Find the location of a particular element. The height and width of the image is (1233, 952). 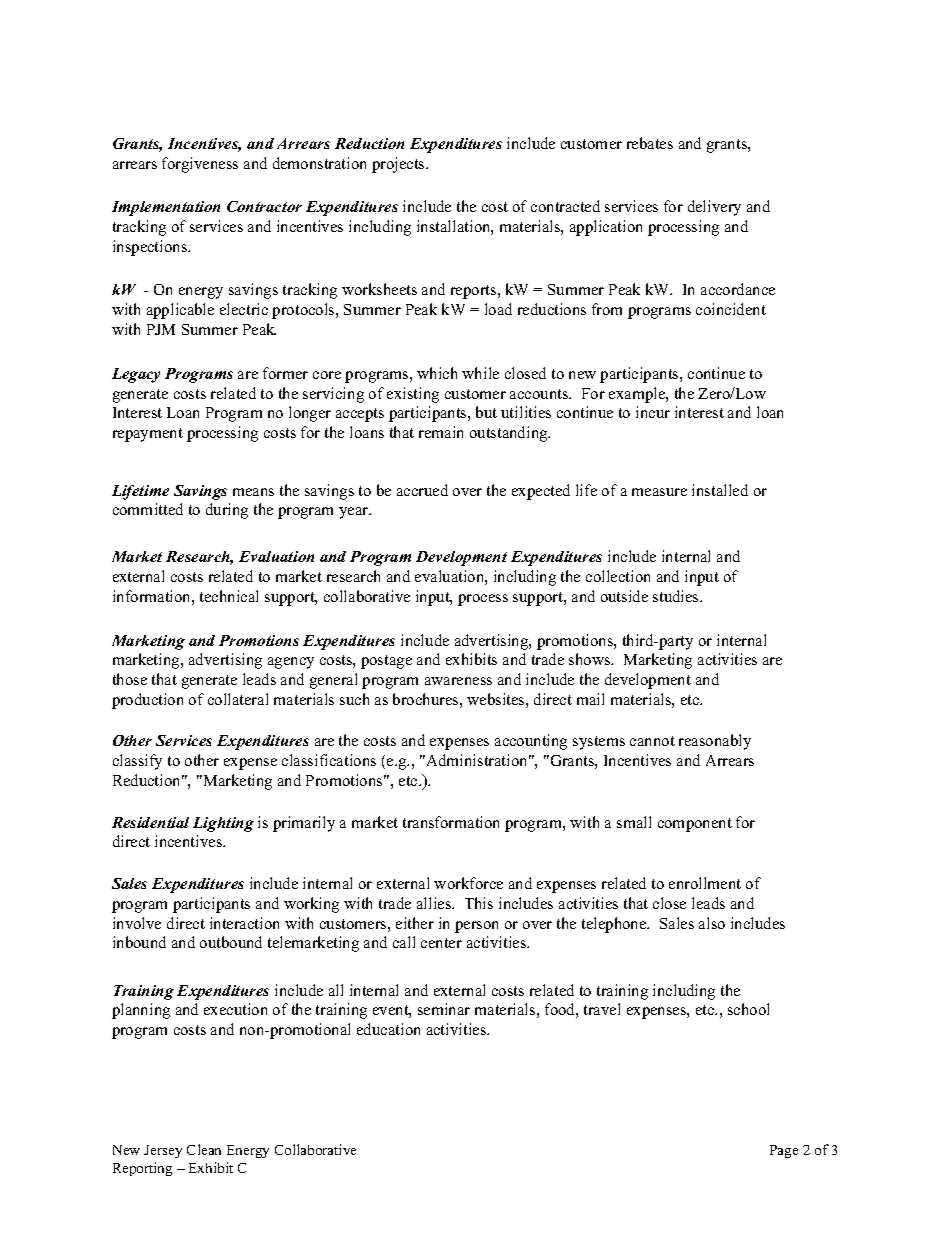

Clean is located at coordinates (204, 1149).
